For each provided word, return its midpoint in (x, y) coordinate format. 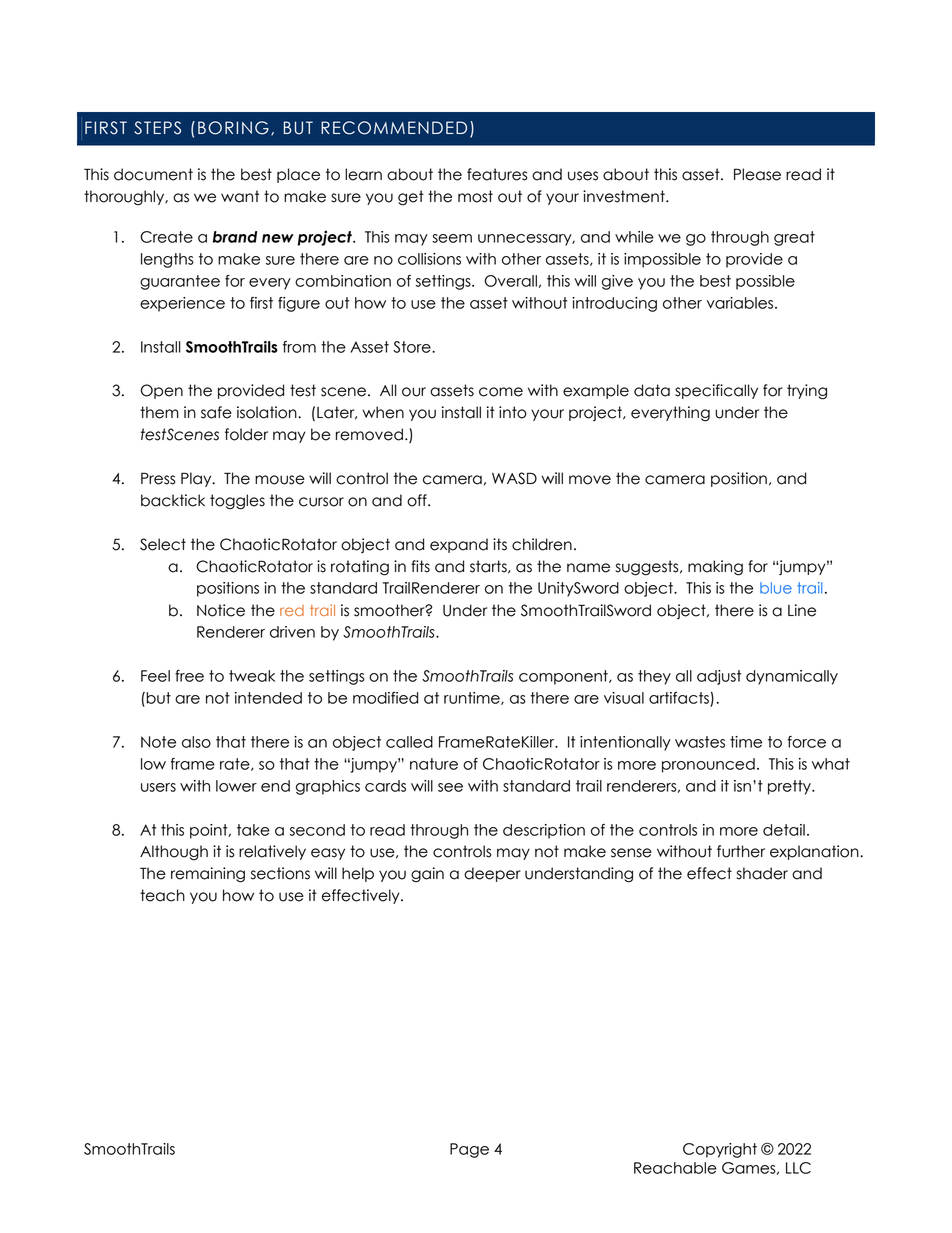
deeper (492, 874)
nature (434, 764)
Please (757, 174)
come (501, 392)
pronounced (708, 765)
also (196, 742)
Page (469, 1150)
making (715, 568)
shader (762, 873)
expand (459, 545)
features (497, 174)
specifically (716, 391)
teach (162, 895)
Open (161, 391)
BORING (233, 128)
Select (163, 544)
